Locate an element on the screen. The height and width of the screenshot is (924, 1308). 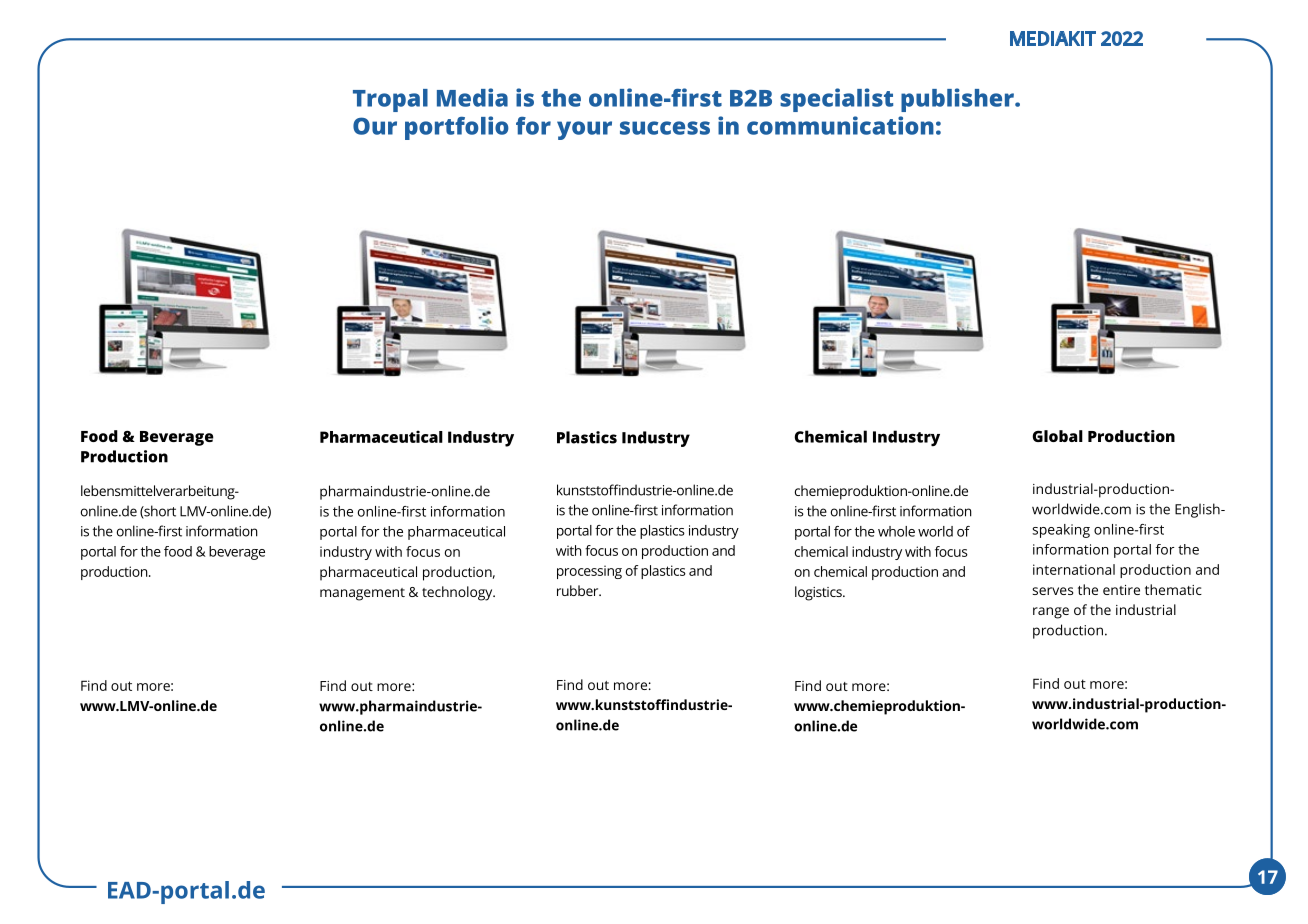
success is located at coordinates (665, 128).
